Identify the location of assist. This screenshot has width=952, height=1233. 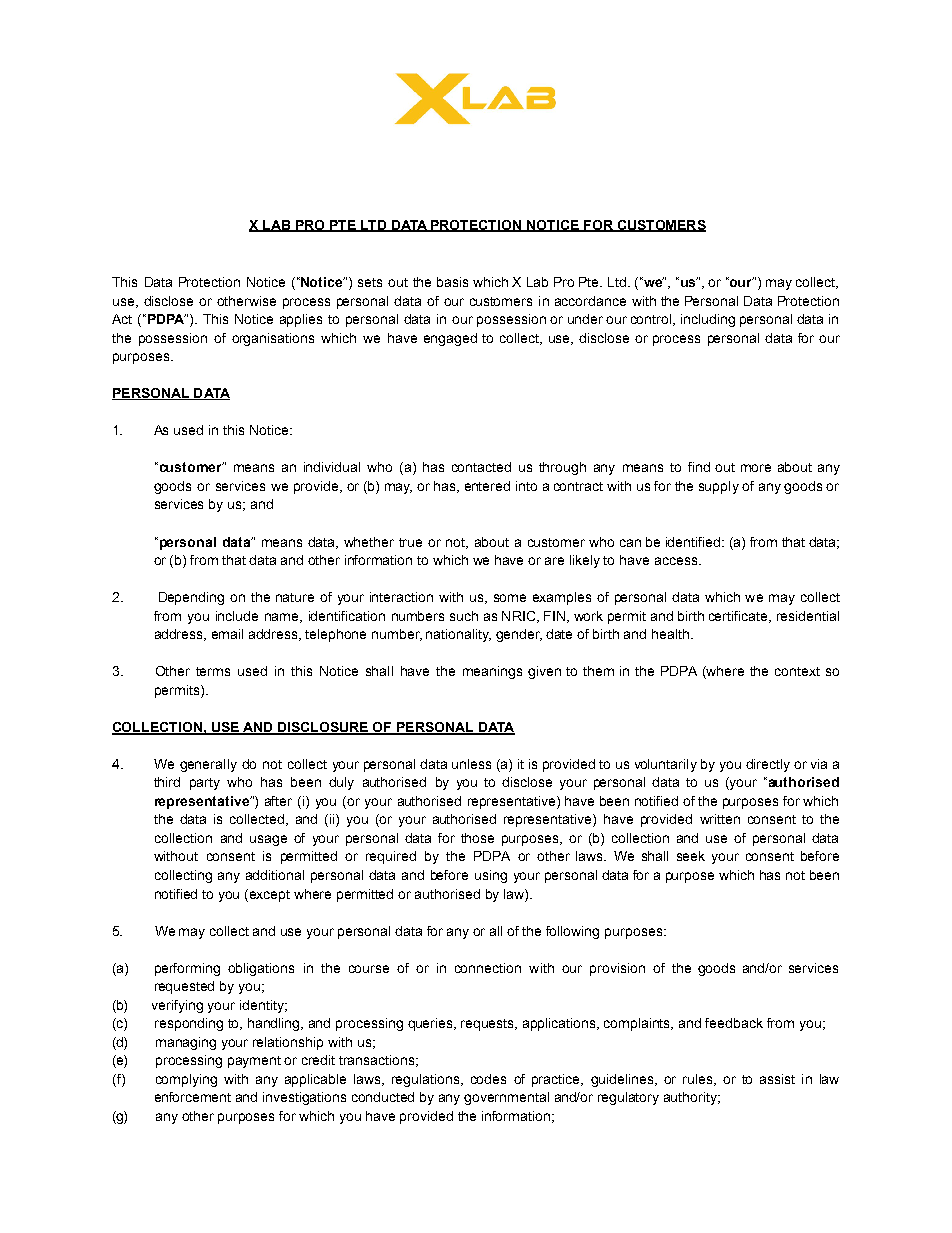
(777, 1079).
